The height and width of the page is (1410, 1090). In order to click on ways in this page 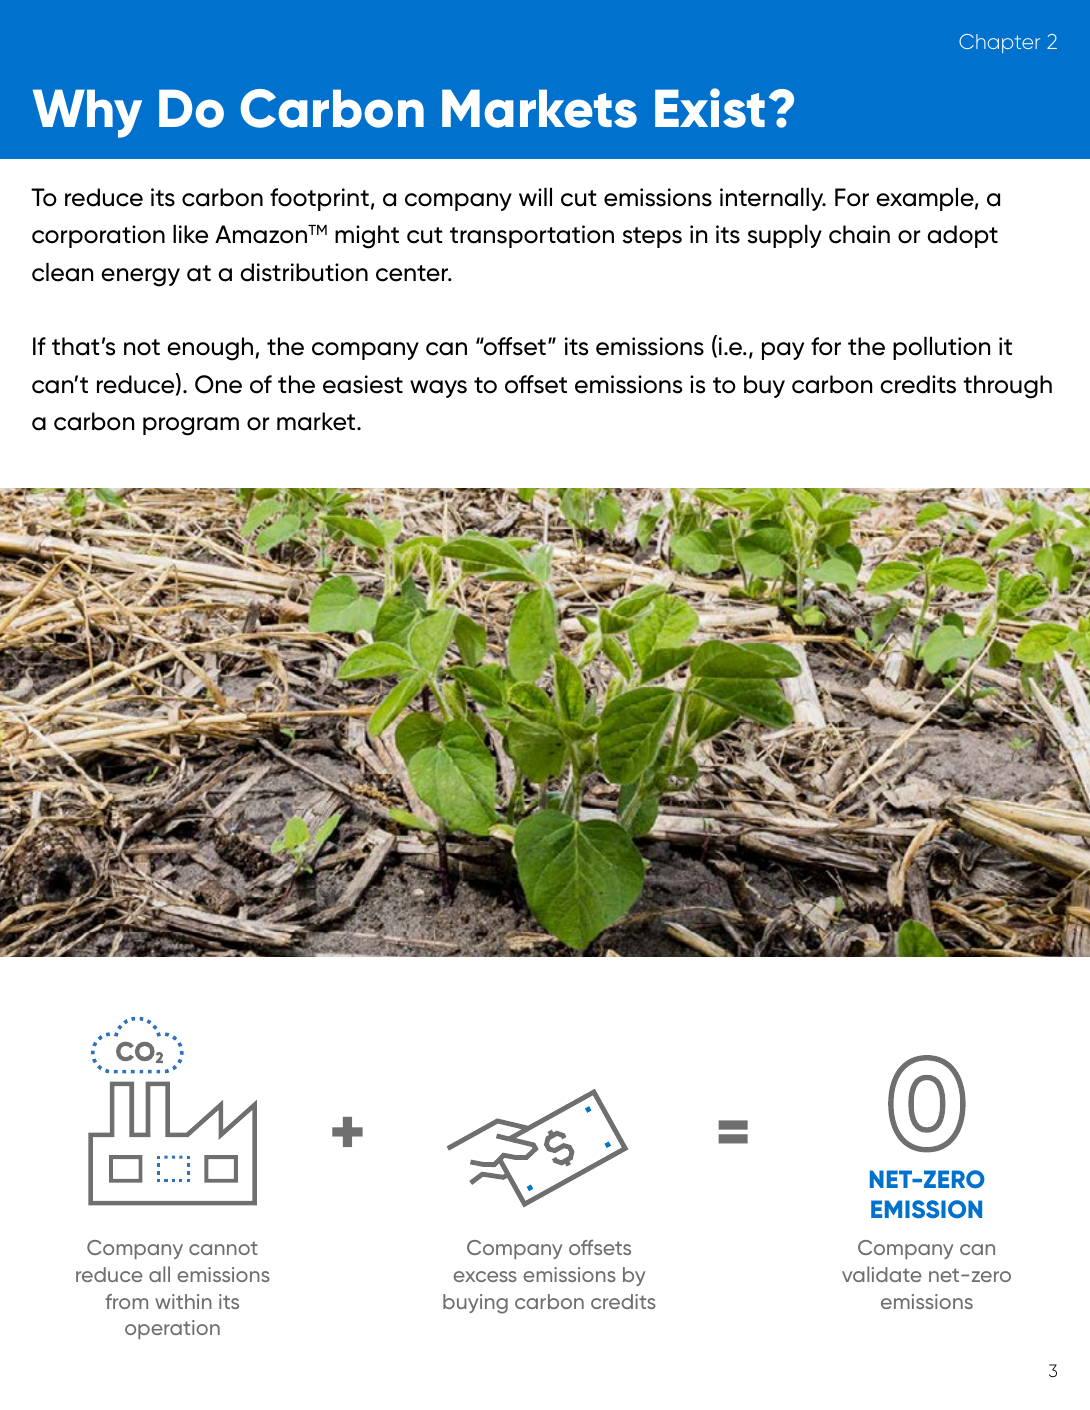, I will do `click(438, 389)`.
